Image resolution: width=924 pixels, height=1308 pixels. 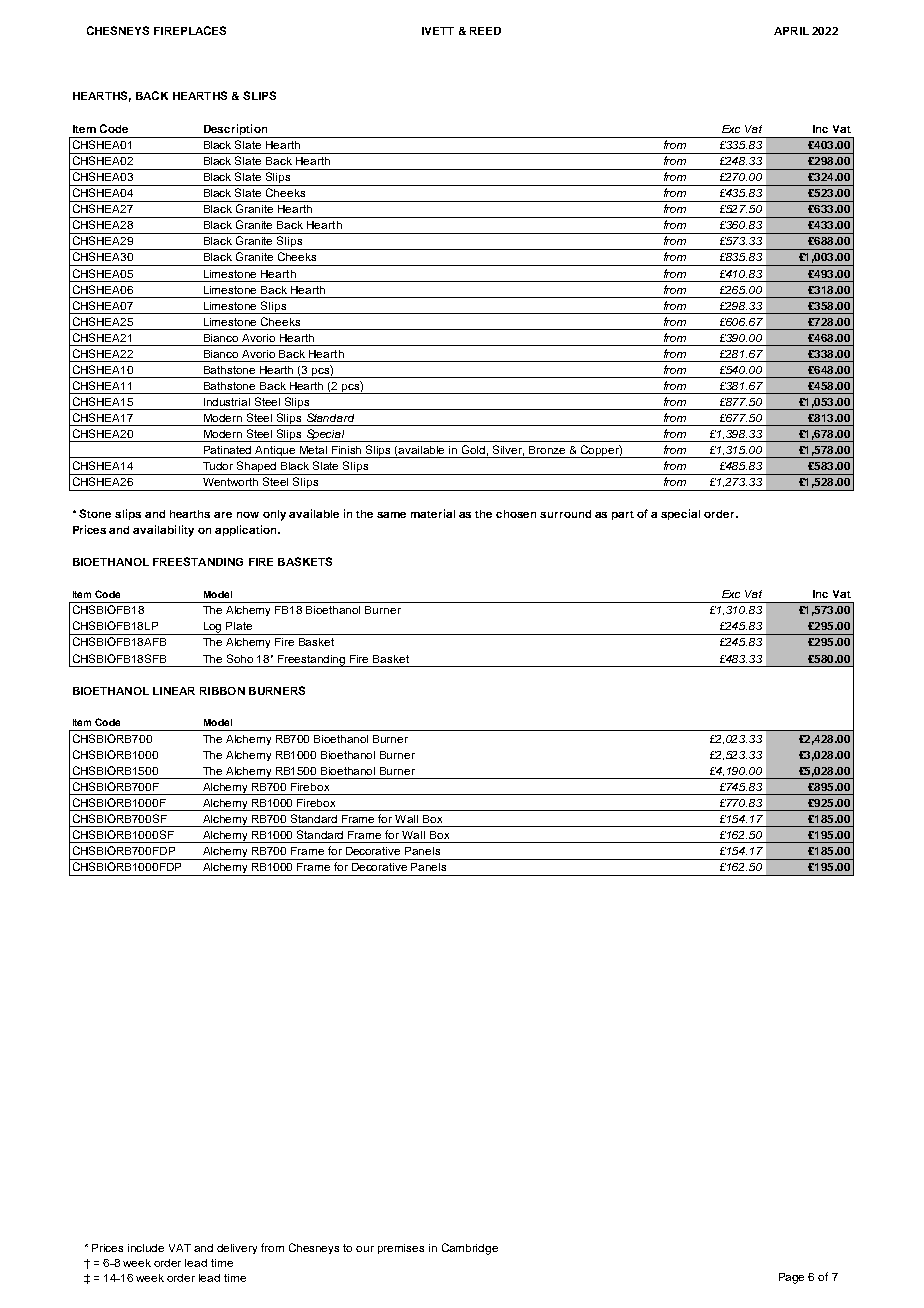 I want to click on Soho, so click(x=240, y=658).
